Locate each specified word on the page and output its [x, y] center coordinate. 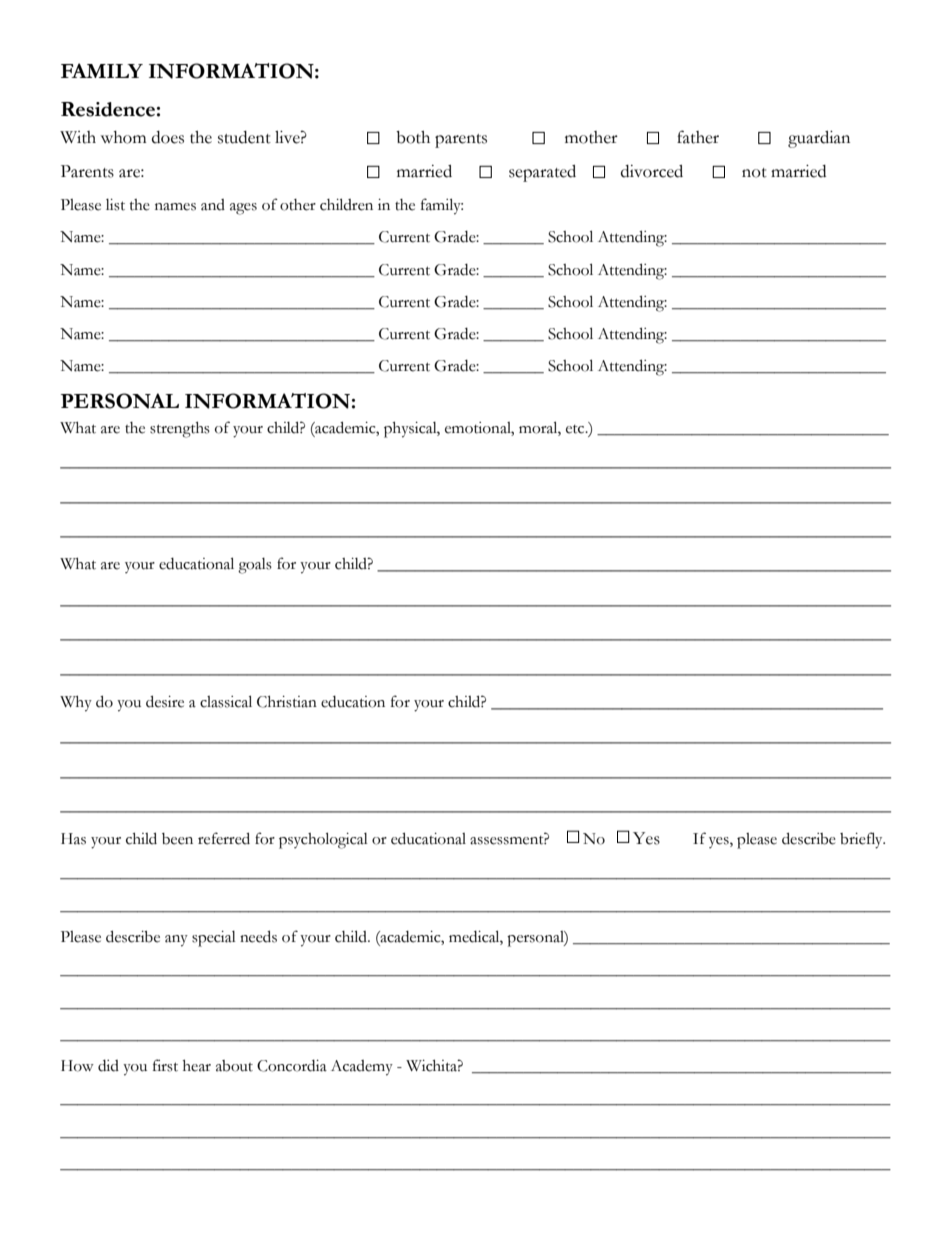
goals [255, 566]
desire [165, 701]
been [177, 839]
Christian [287, 702]
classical [226, 701]
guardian [819, 139]
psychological [323, 840]
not [754, 173]
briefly [862, 840]
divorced [652, 171]
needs [258, 936]
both [413, 137]
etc [576, 429]
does [168, 137]
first [165, 1065]
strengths [180, 430]
